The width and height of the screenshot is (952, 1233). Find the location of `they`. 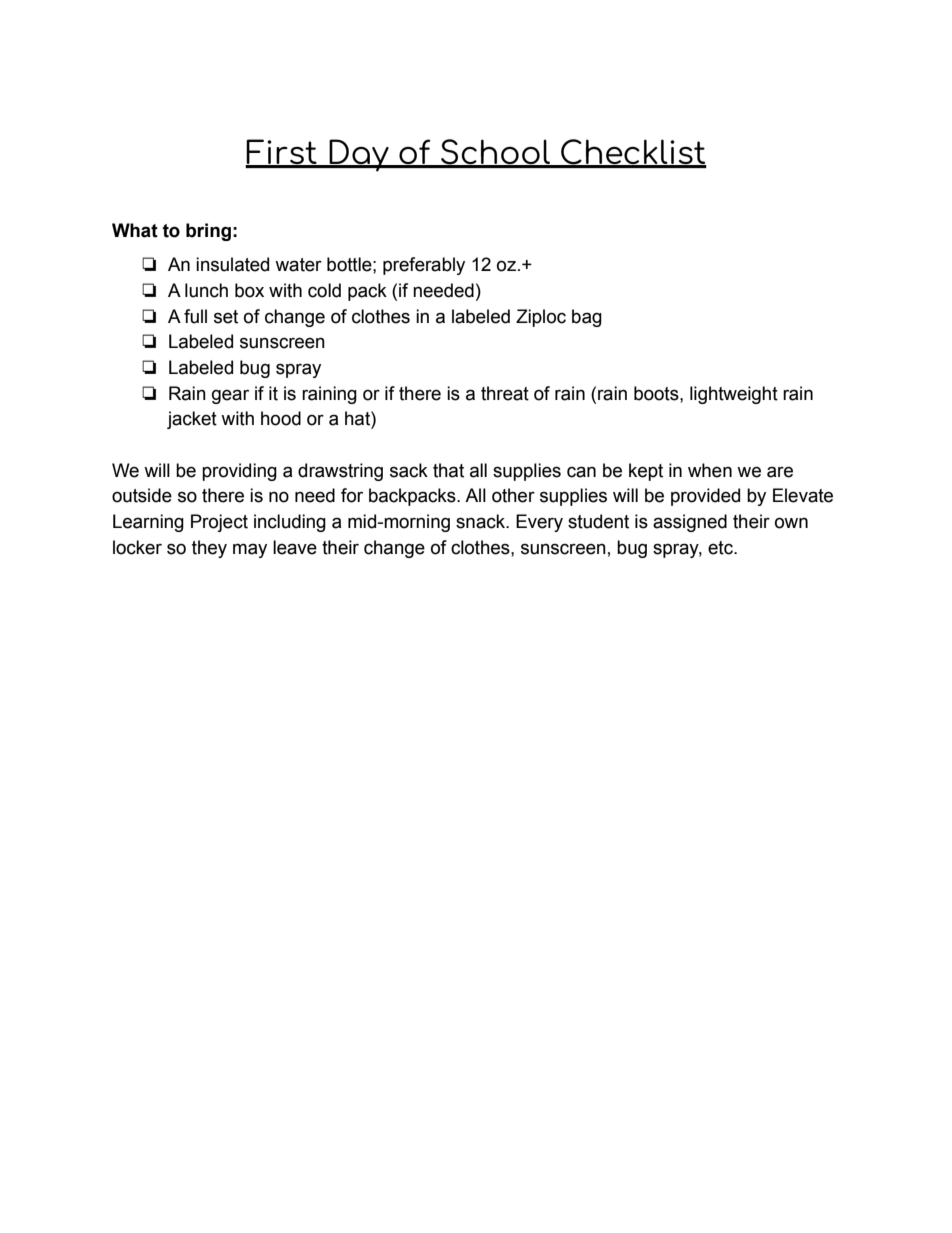

they is located at coordinates (209, 549).
